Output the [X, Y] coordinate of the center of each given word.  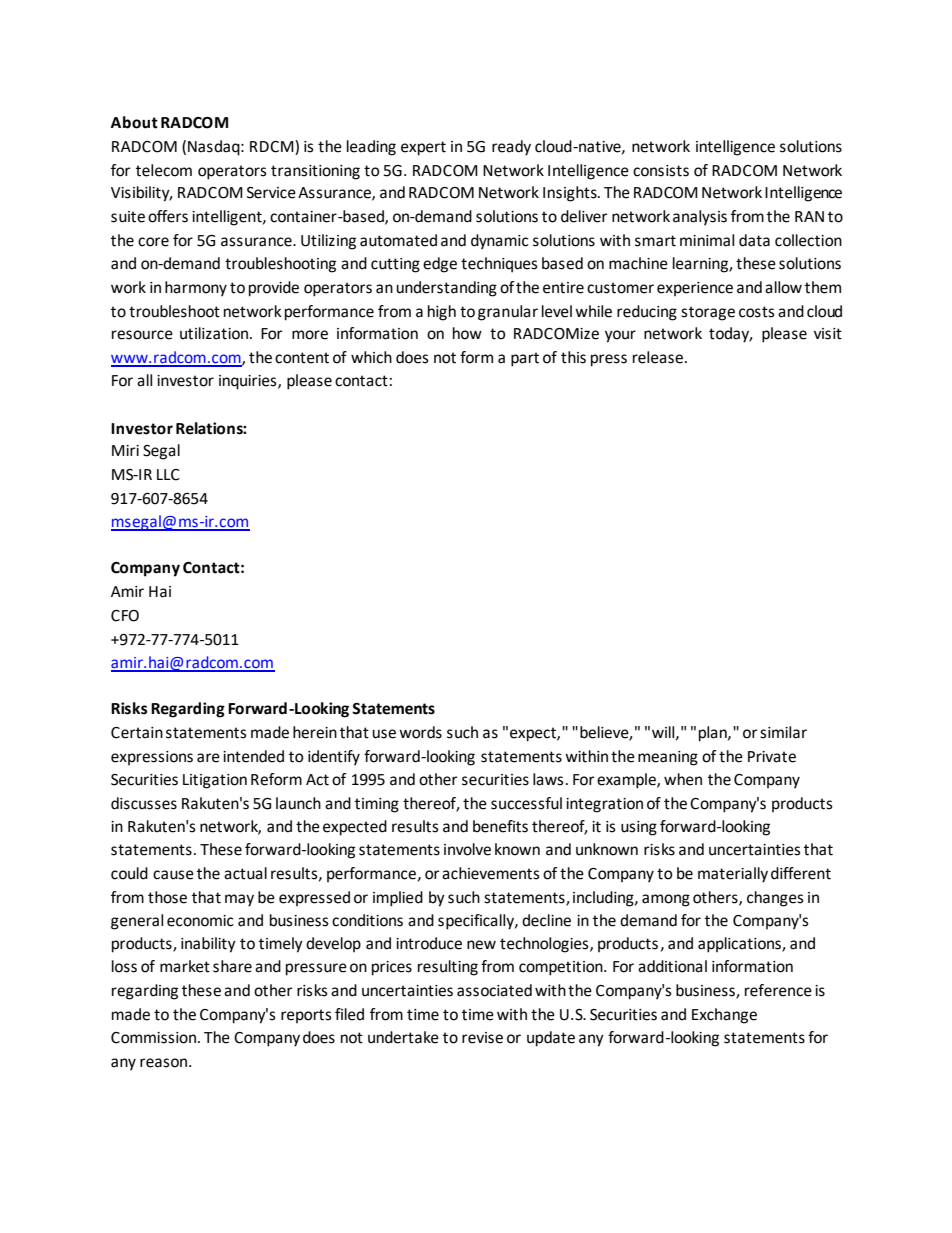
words [420, 732]
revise [482, 1038]
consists [661, 171]
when [683, 779]
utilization [215, 333]
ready [511, 148]
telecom [164, 170]
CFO [125, 616]
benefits [500, 826]
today [730, 335]
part [525, 359]
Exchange [724, 1016]
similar [783, 732]
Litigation [215, 781]
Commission [153, 1038]
